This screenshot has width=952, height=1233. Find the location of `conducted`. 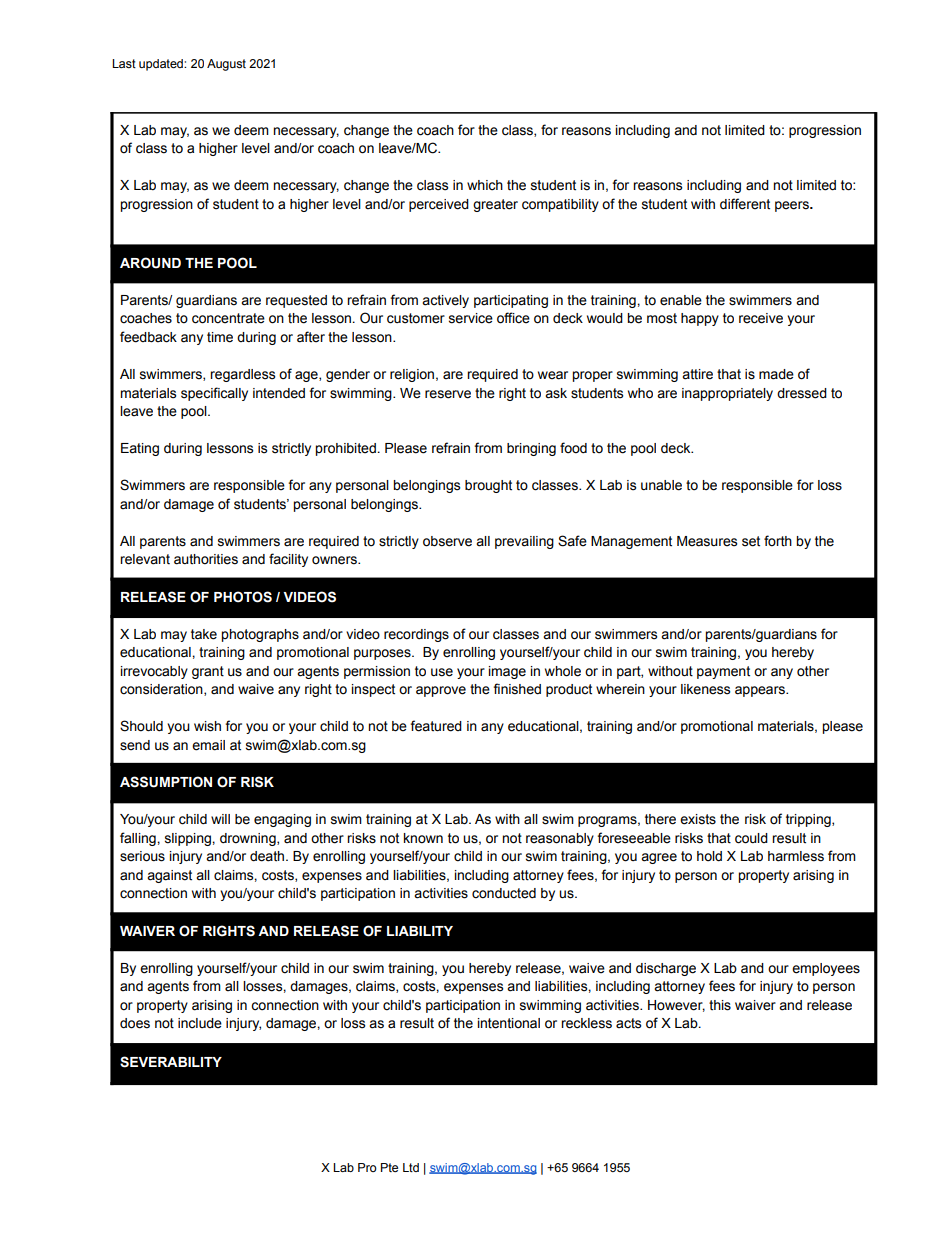

conducted is located at coordinates (504, 893).
